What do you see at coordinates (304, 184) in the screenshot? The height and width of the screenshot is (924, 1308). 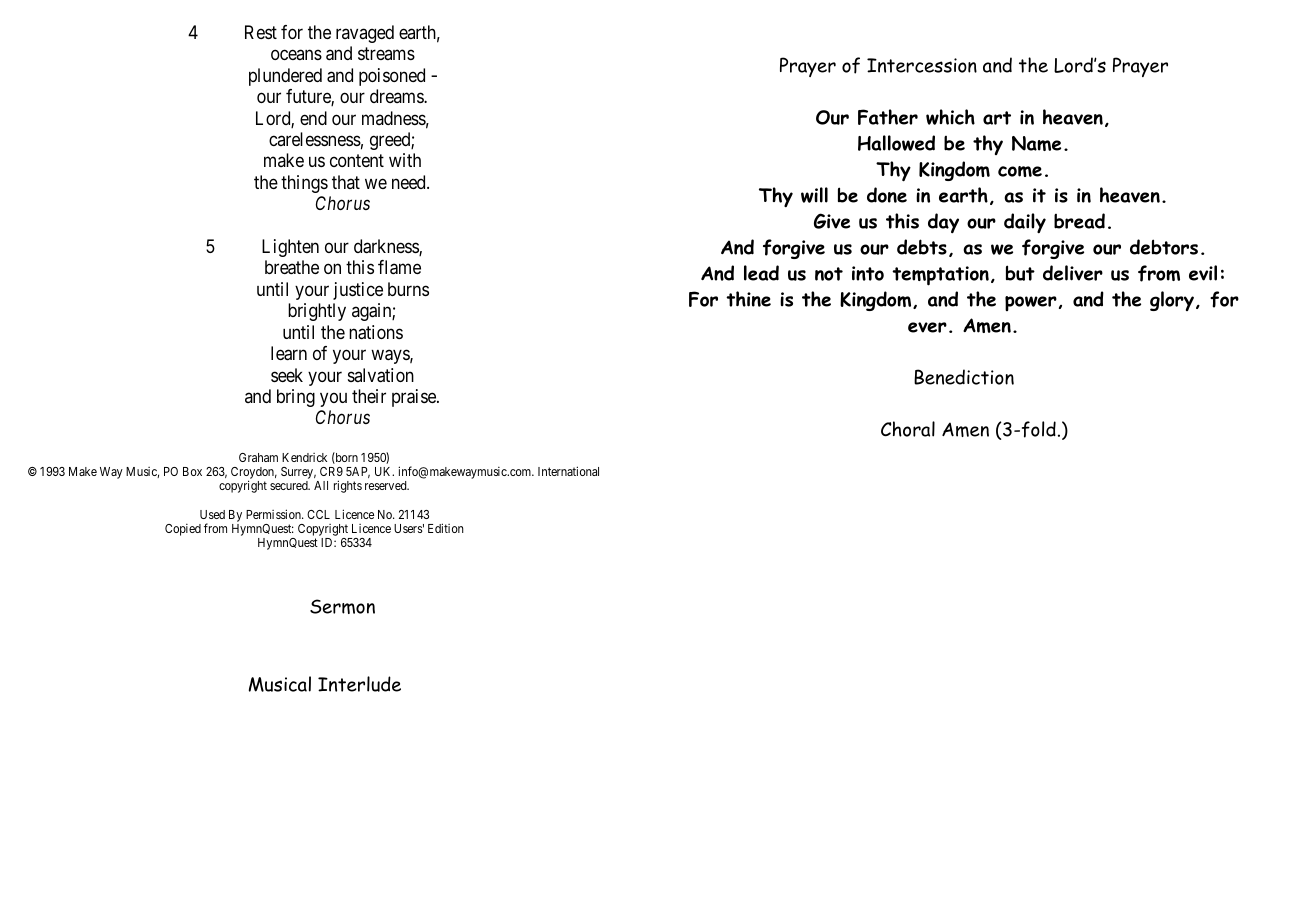 I see `things` at bounding box center [304, 184].
